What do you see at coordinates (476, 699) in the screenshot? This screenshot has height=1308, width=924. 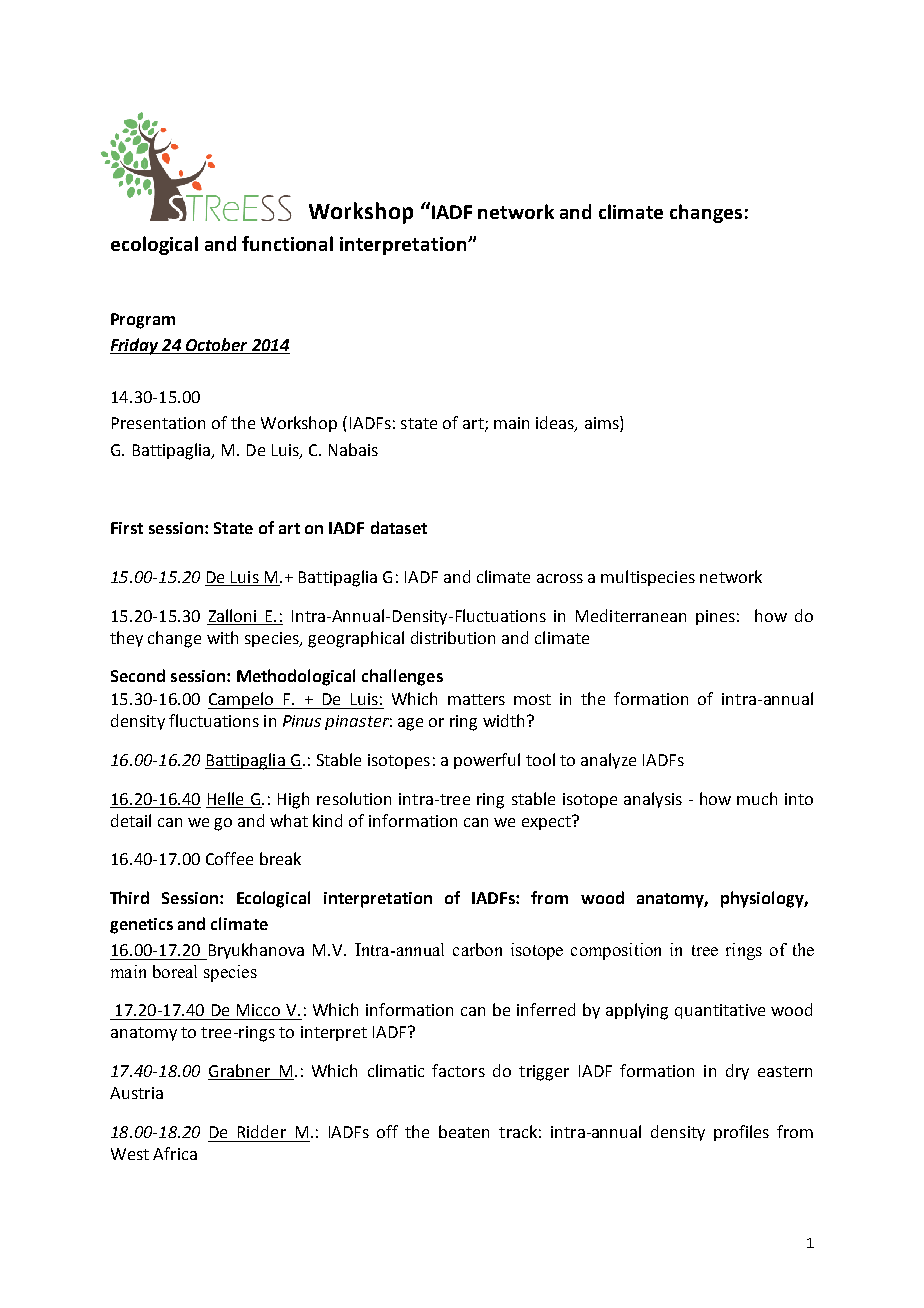 I see `matters` at bounding box center [476, 699].
